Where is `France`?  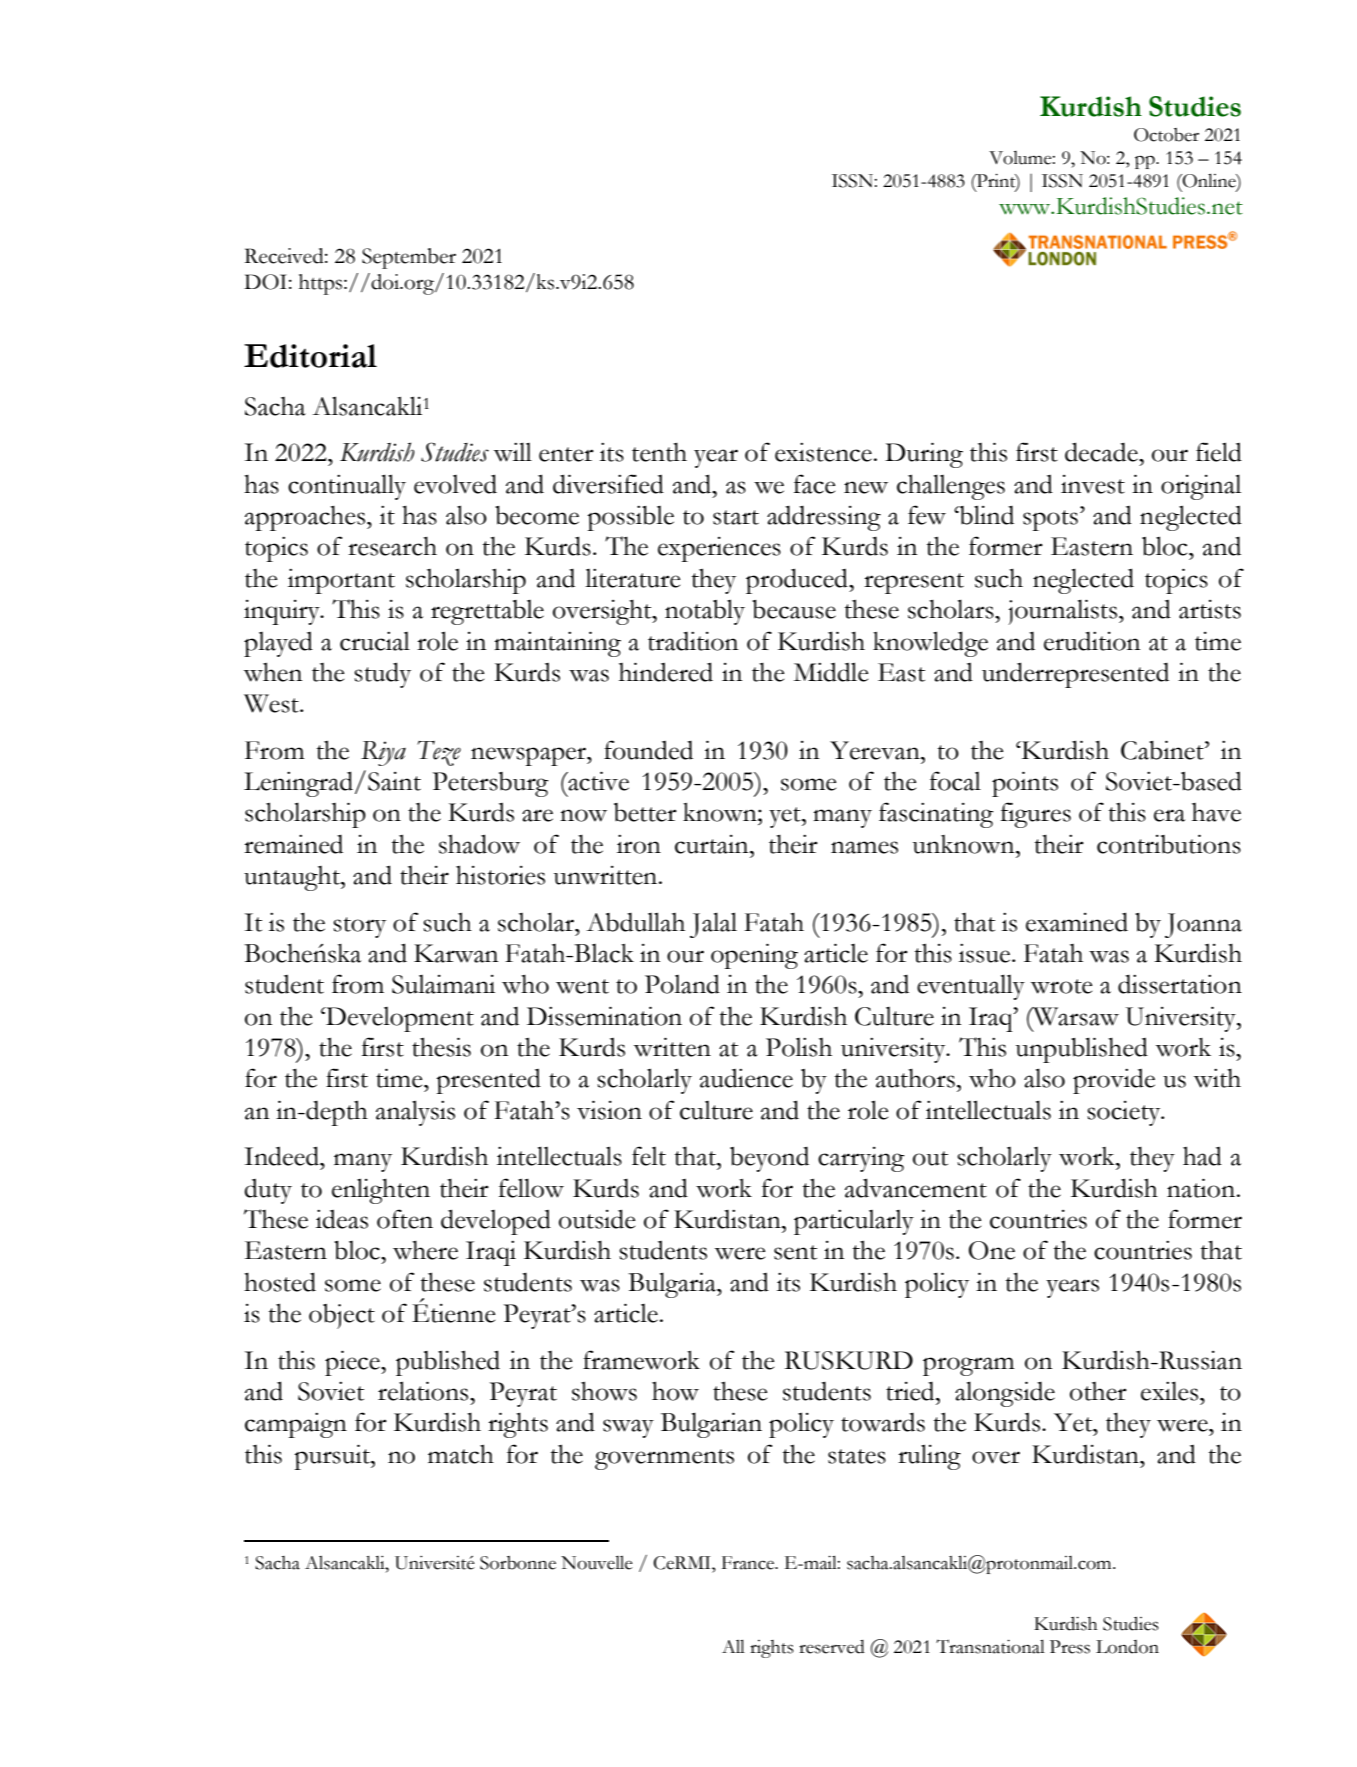 France is located at coordinates (749, 1563).
